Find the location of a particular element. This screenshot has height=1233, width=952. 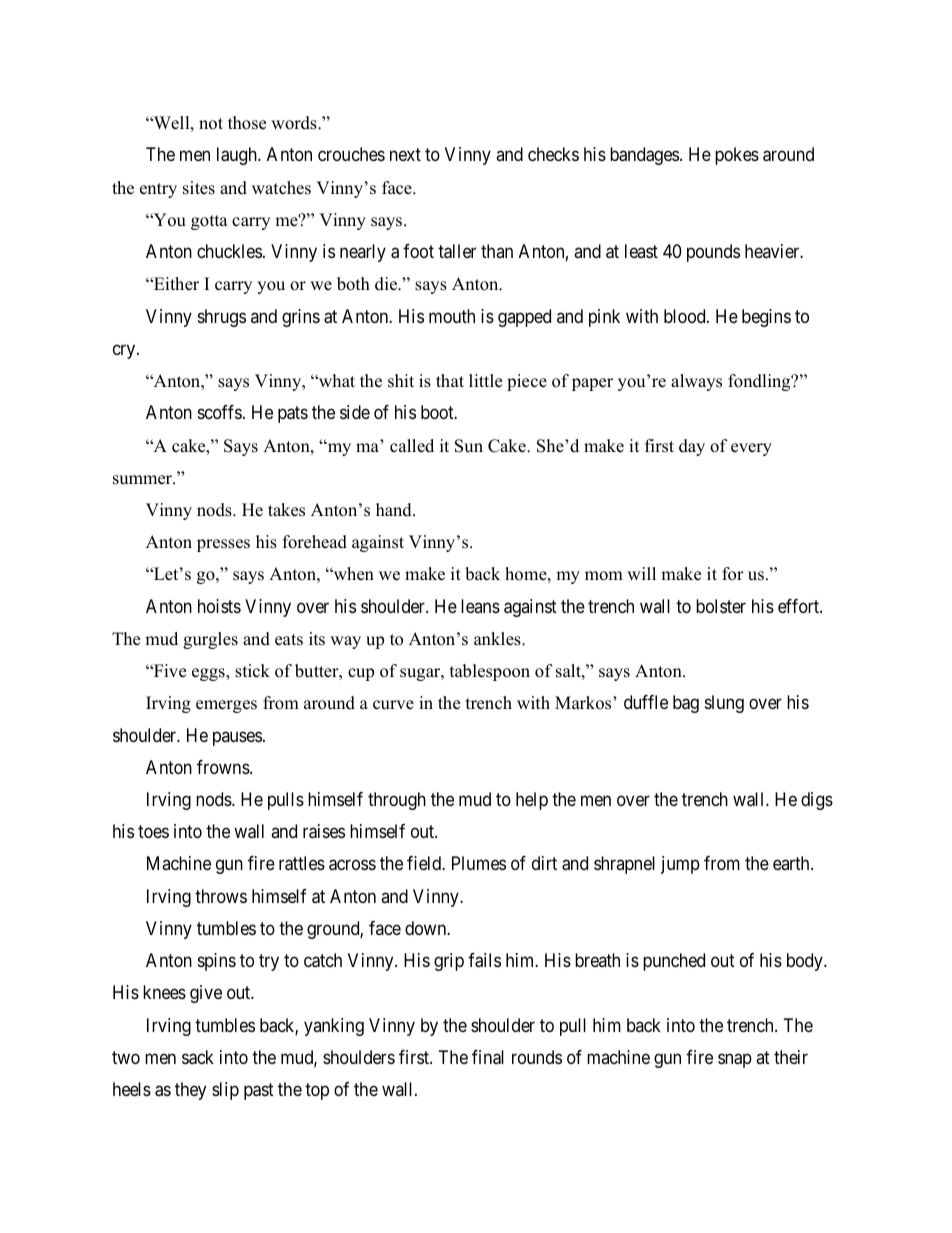

sack is located at coordinates (198, 1057).
